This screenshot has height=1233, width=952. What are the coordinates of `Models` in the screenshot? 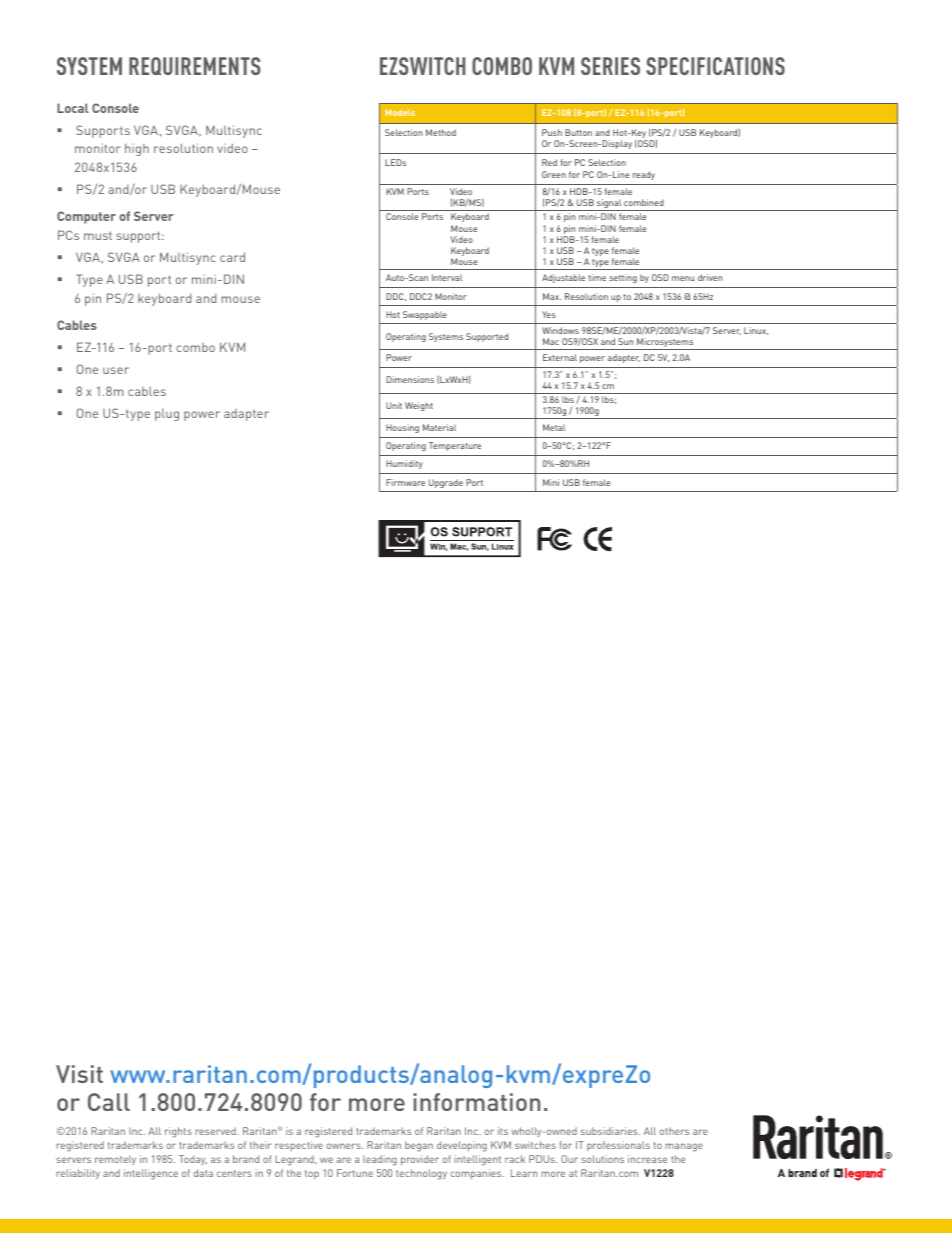 It's located at (400, 112).
